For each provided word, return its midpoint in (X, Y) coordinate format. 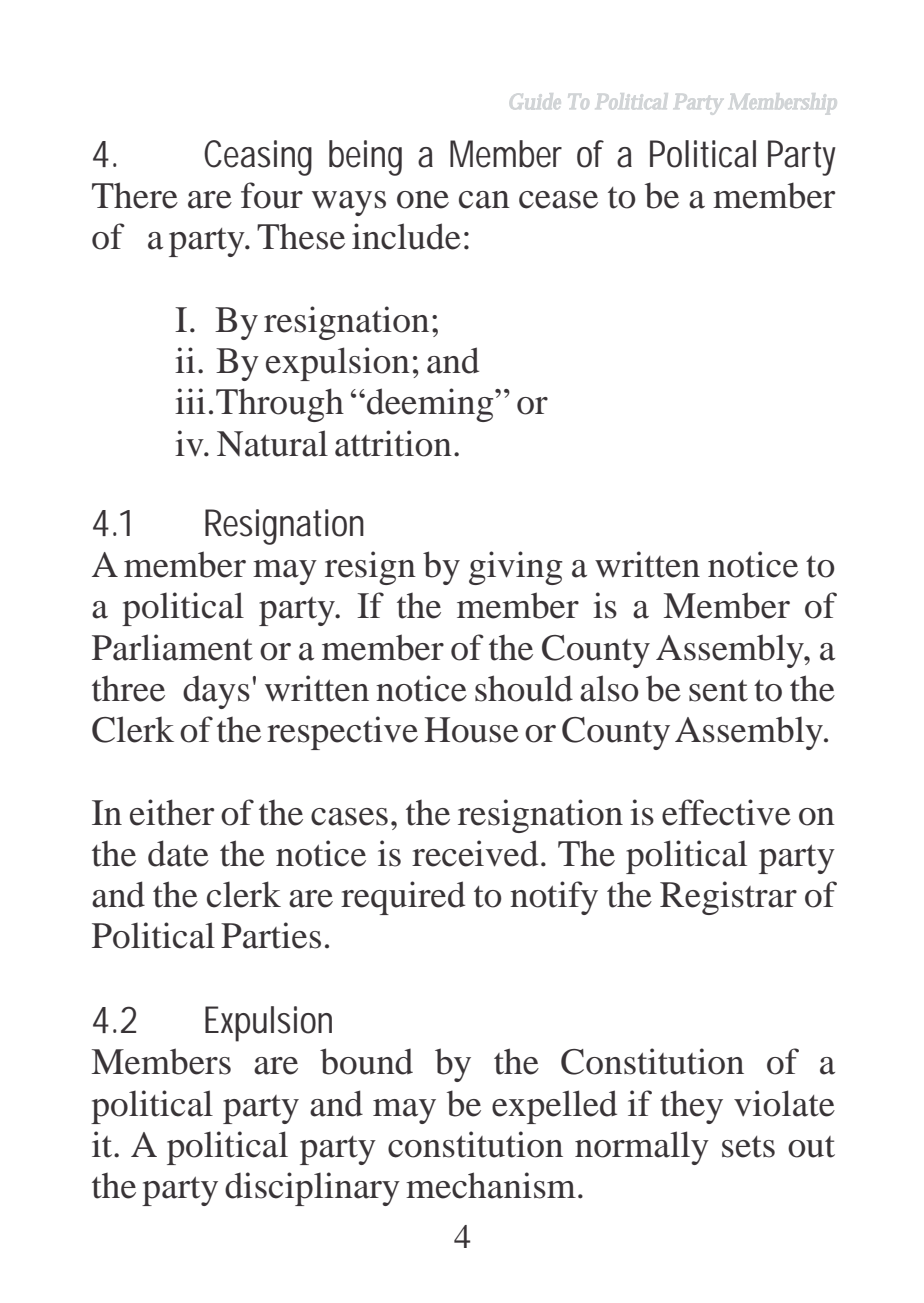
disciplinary (312, 1189)
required (403, 898)
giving (516, 568)
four (272, 195)
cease (558, 200)
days (216, 692)
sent (718, 691)
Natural (272, 443)
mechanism (491, 1185)
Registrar (728, 898)
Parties (271, 935)
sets (748, 1147)
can (484, 200)
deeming (431, 405)
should (524, 688)
